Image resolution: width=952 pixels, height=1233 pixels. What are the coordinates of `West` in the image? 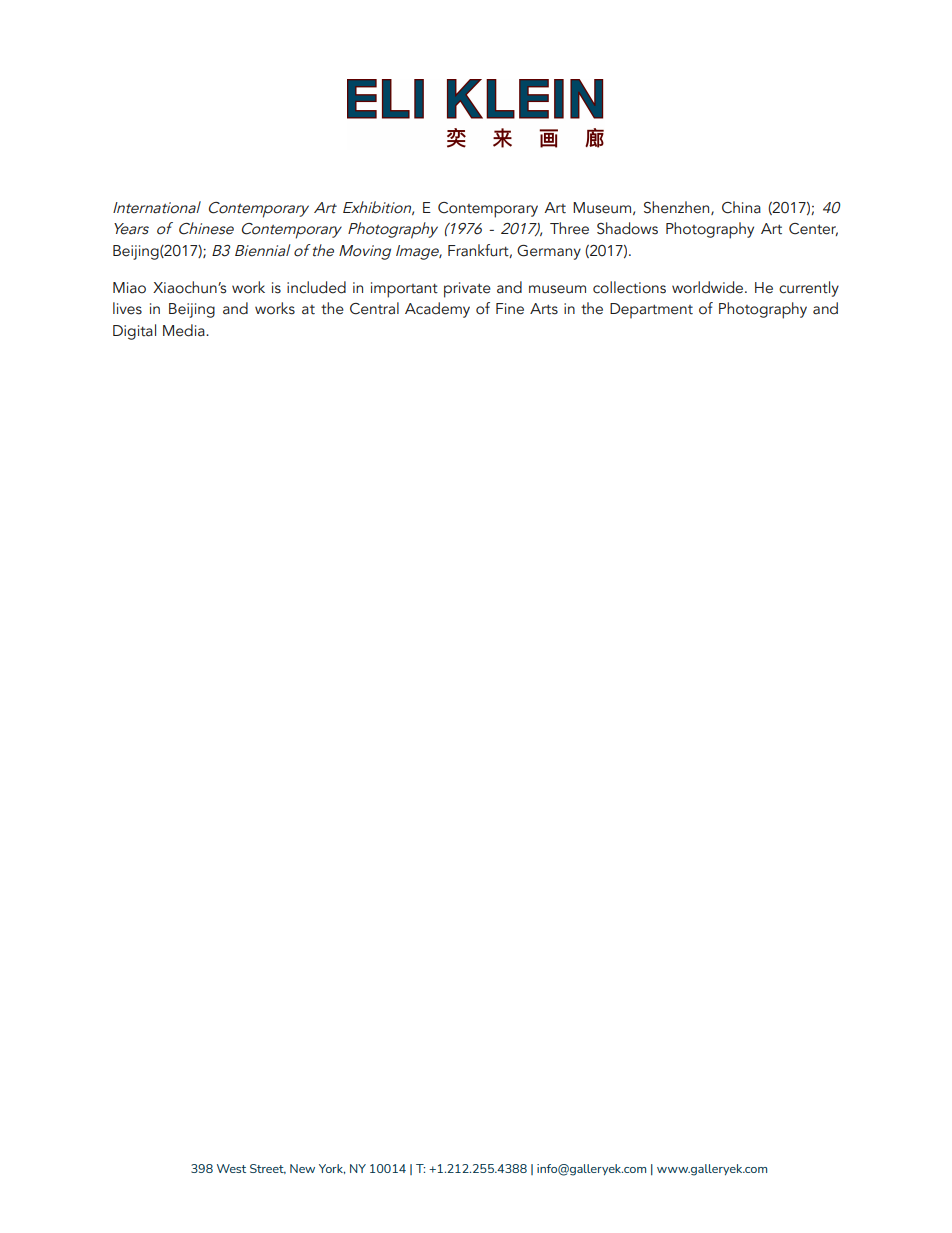 It's located at (231, 1168).
